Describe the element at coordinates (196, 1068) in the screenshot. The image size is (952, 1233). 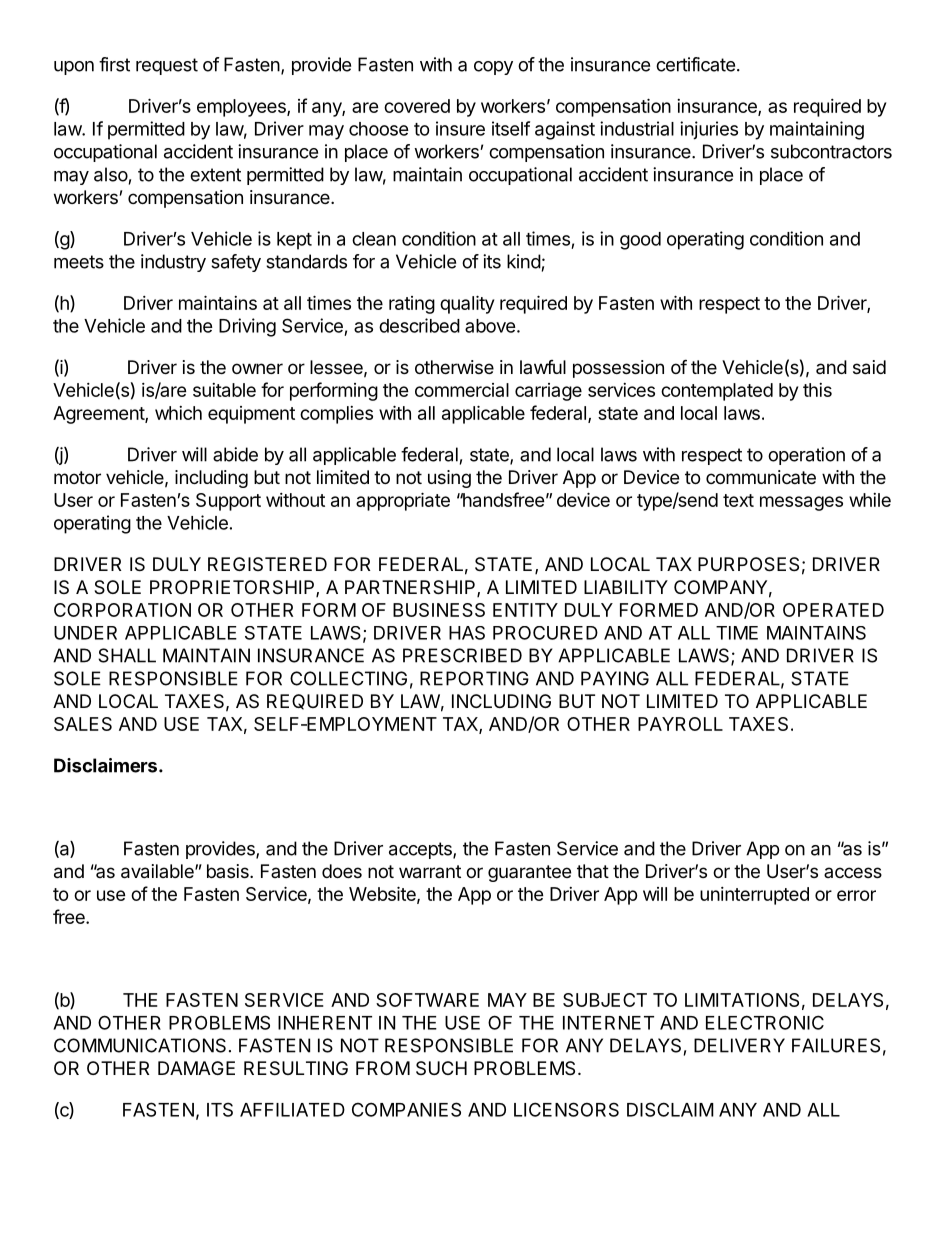
I see `DAMAGE` at that location.
